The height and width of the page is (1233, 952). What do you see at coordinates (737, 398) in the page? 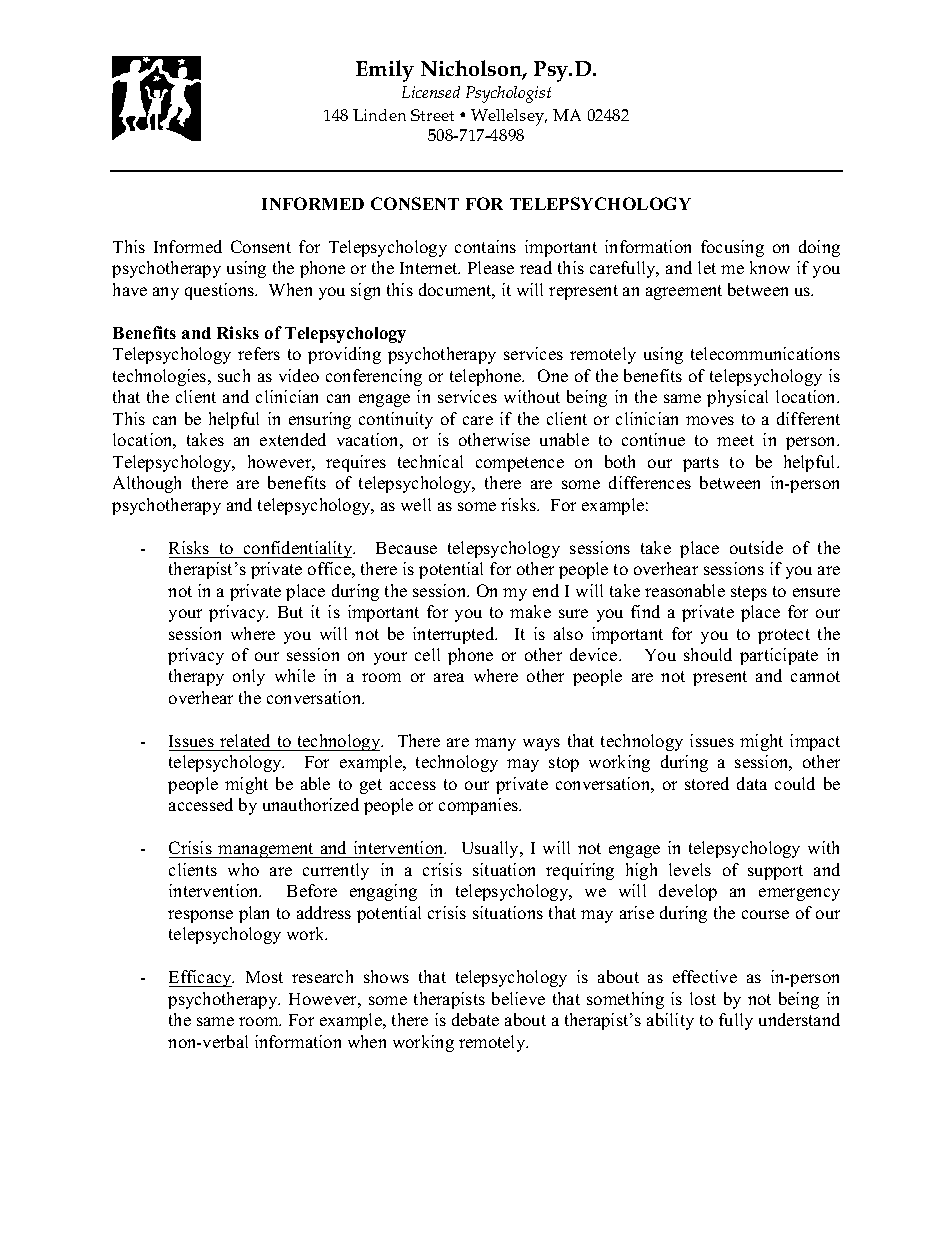
I see `physical` at bounding box center [737, 398].
